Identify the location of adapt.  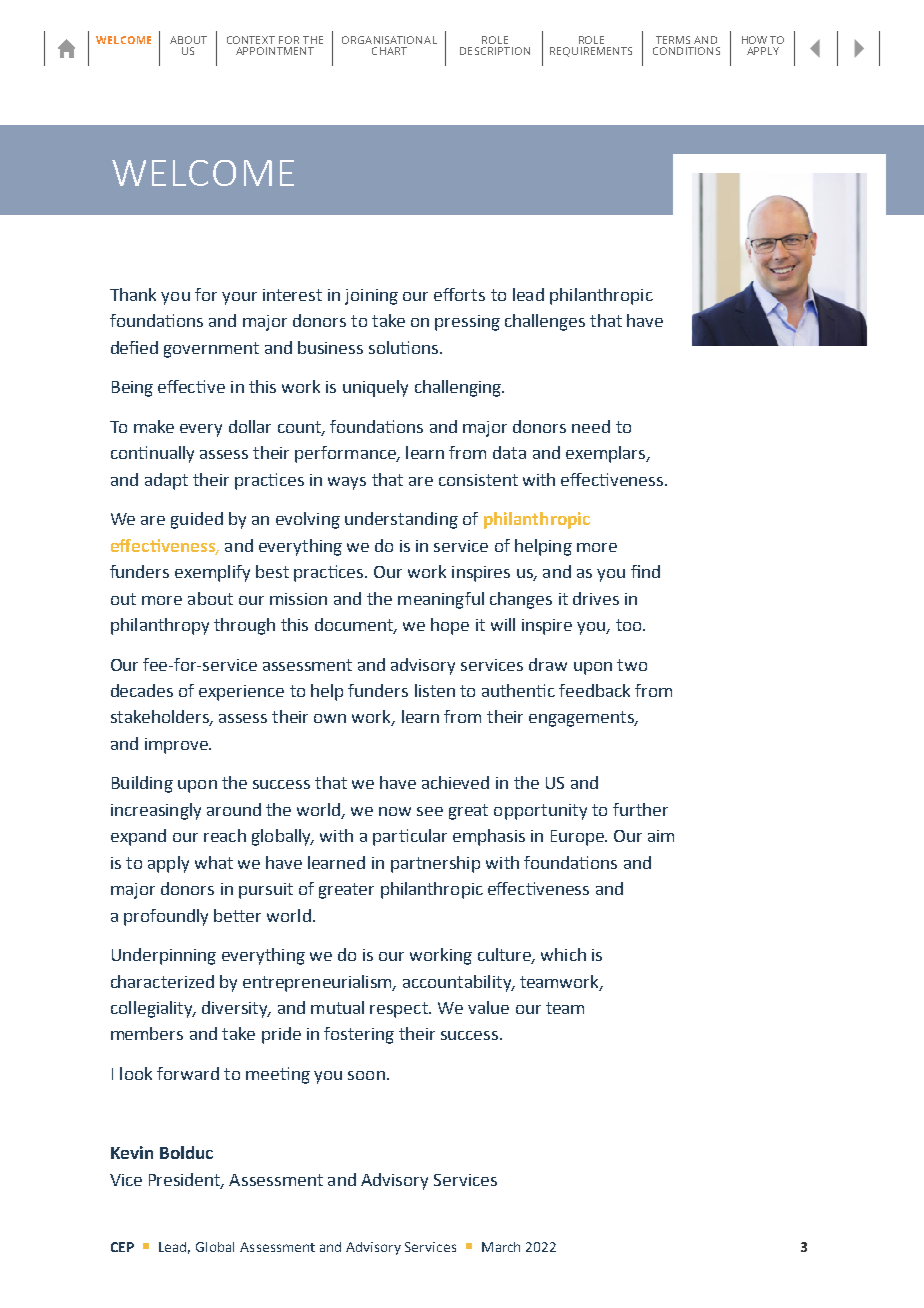
(166, 481).
